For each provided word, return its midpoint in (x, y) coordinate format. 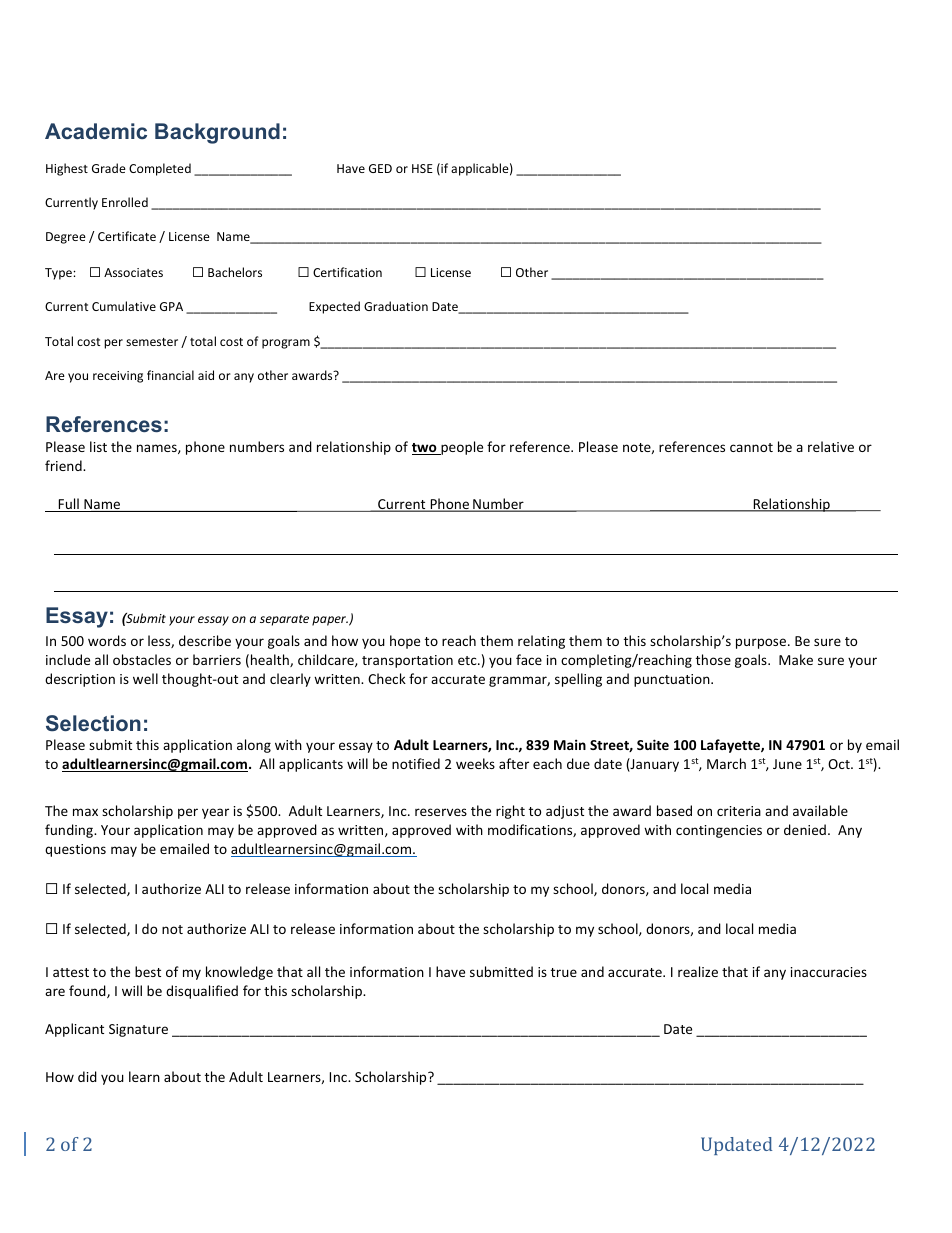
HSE (422, 168)
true (564, 972)
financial (170, 375)
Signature (138, 1030)
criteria (739, 811)
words (107, 640)
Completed (160, 169)
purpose (762, 643)
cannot (751, 447)
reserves (441, 812)
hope (405, 642)
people (461, 448)
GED (380, 168)
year (215, 813)
